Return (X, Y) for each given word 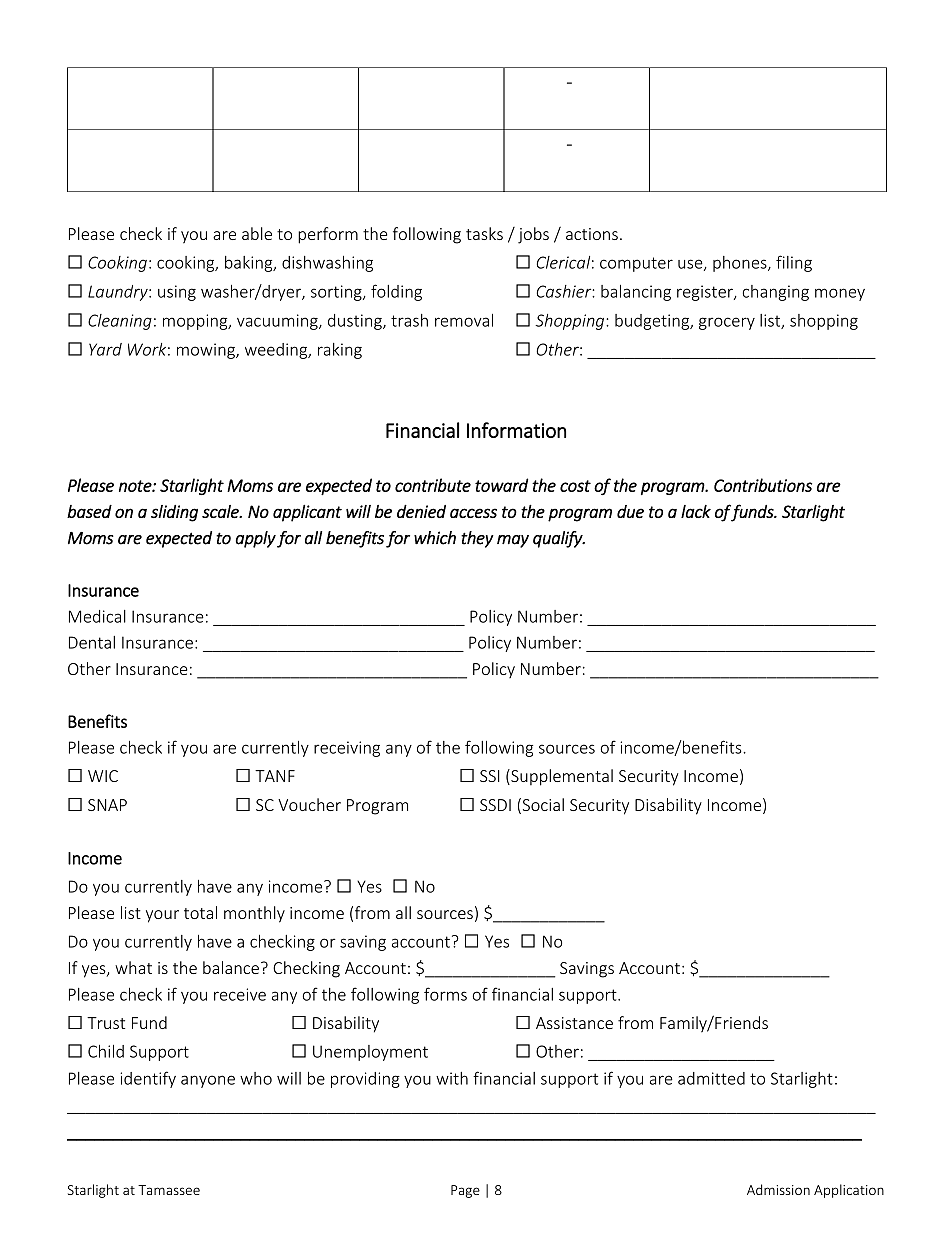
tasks (484, 233)
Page (465, 1191)
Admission (778, 1189)
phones (741, 264)
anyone (208, 1081)
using (177, 293)
